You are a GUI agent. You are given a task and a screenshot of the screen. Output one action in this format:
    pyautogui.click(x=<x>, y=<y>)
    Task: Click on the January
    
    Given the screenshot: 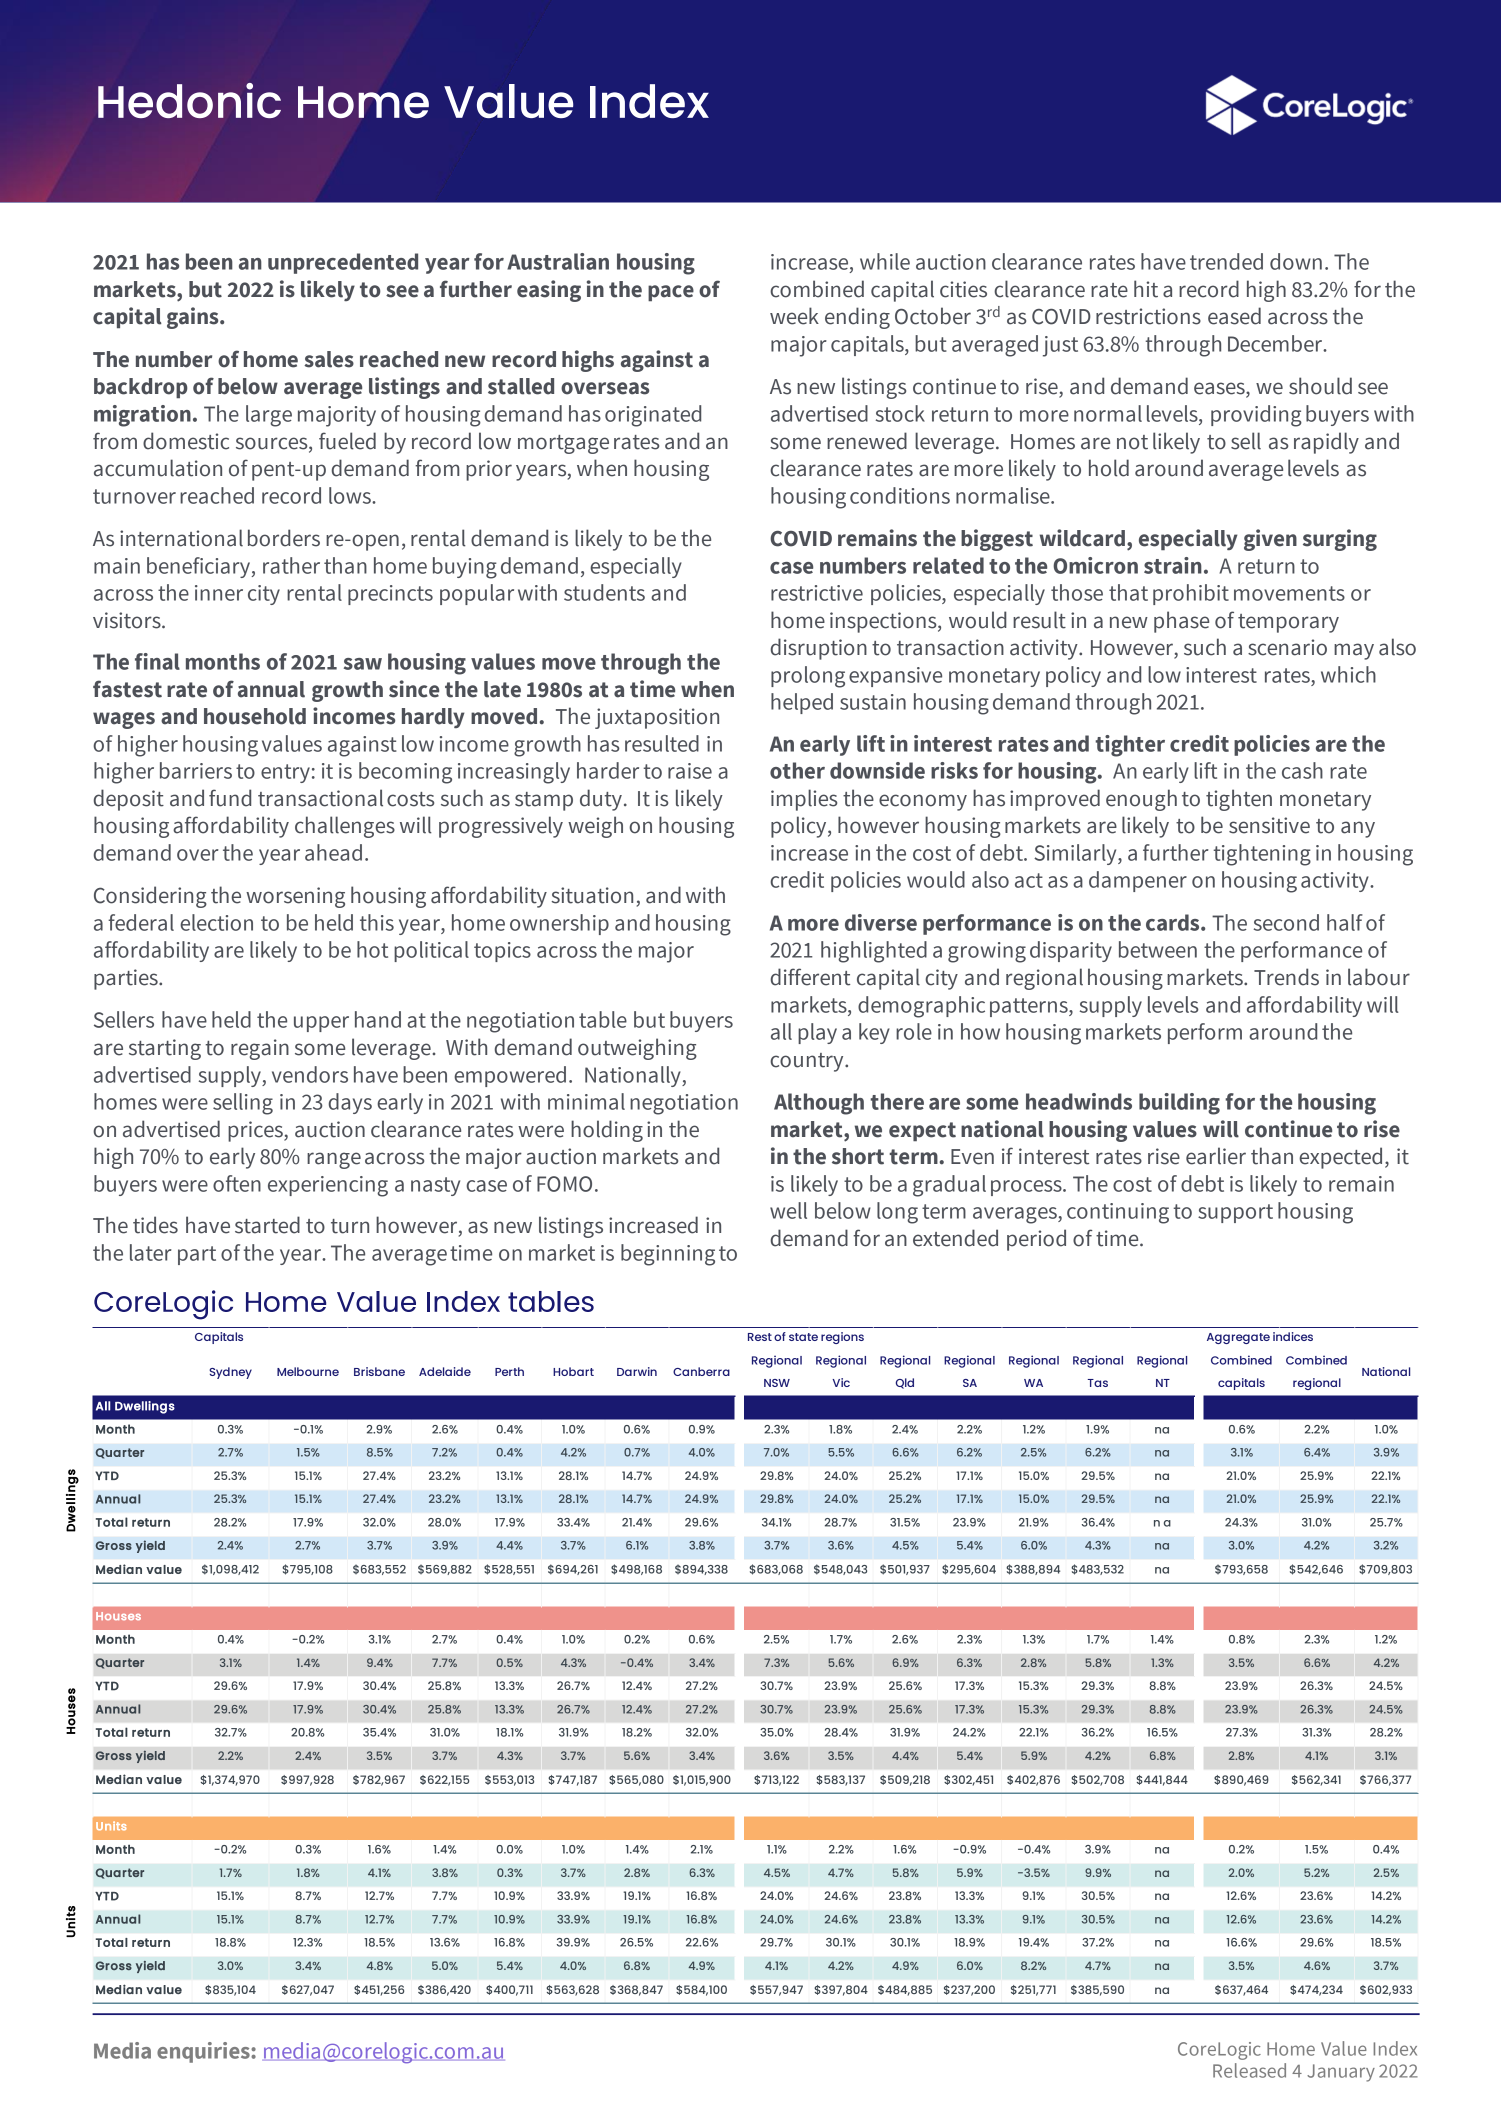 What is the action you would take?
    pyautogui.click(x=1341, y=2073)
